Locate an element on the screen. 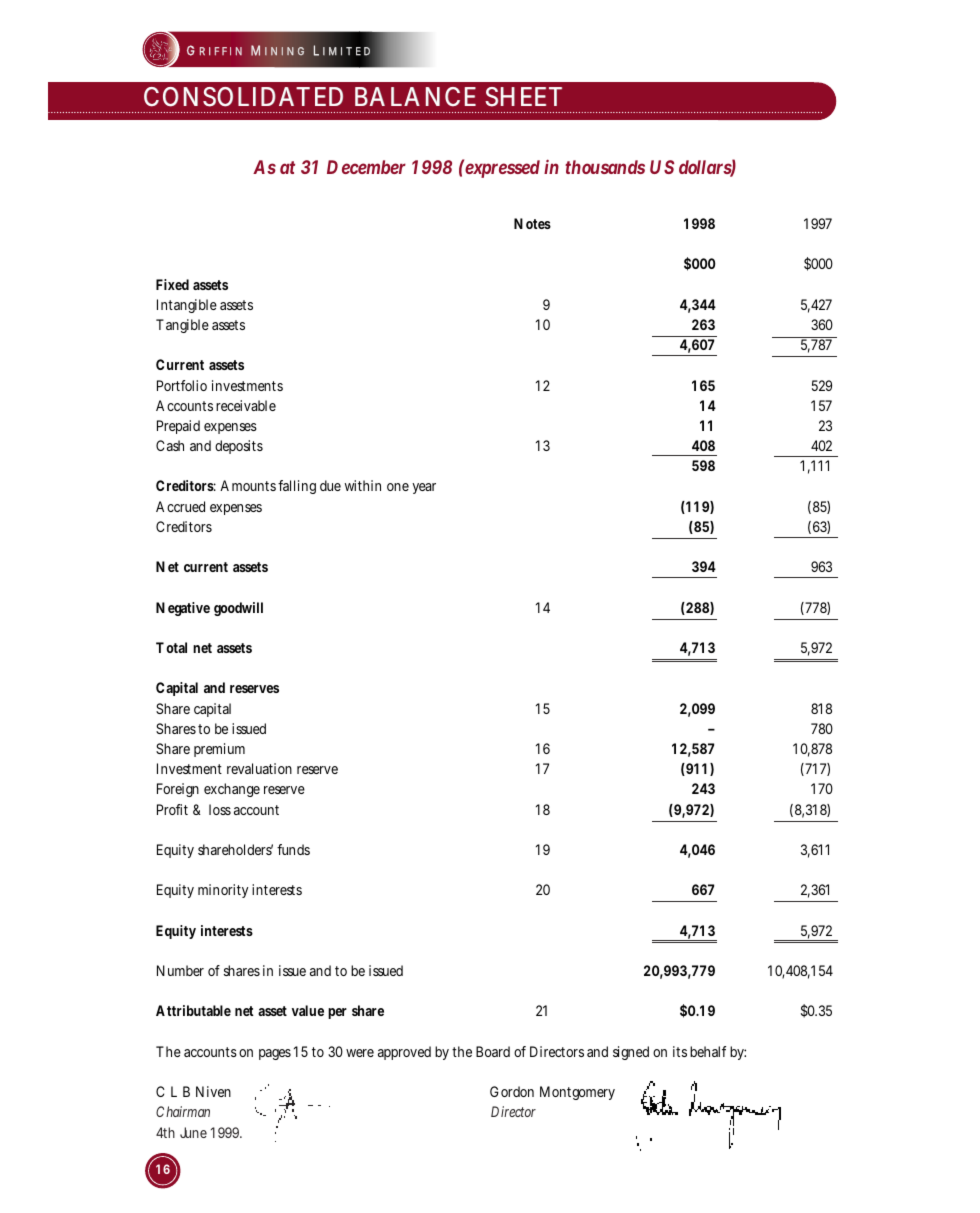 This screenshot has height=1213, width=980. thousands is located at coordinates (605, 167).
